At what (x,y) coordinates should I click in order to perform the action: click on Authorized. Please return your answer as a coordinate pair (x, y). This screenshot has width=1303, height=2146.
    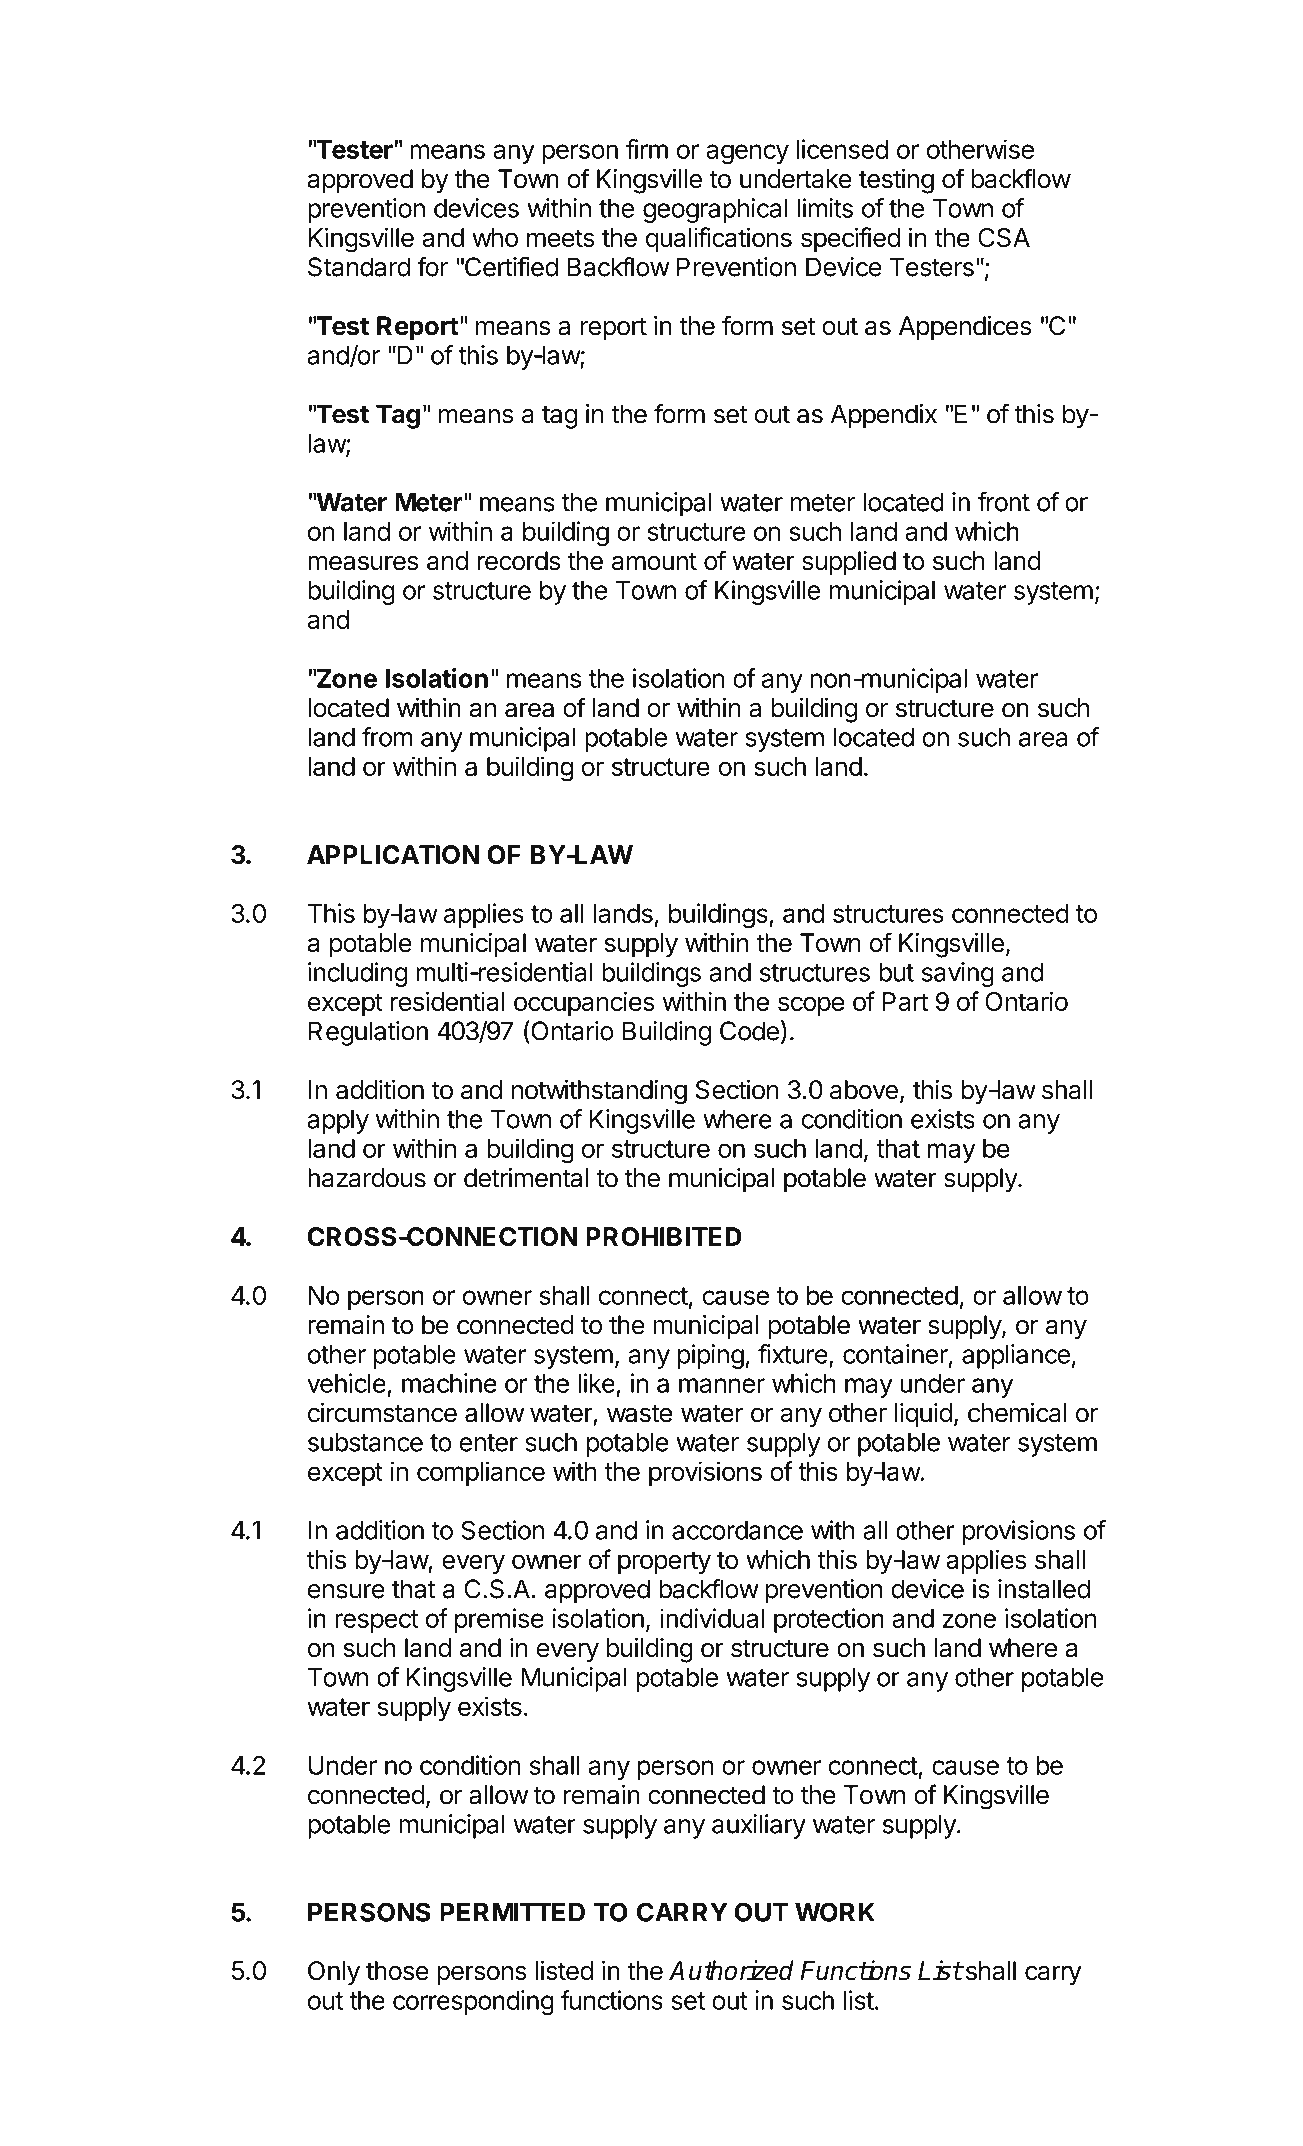
    Looking at the image, I should click on (731, 1970).
